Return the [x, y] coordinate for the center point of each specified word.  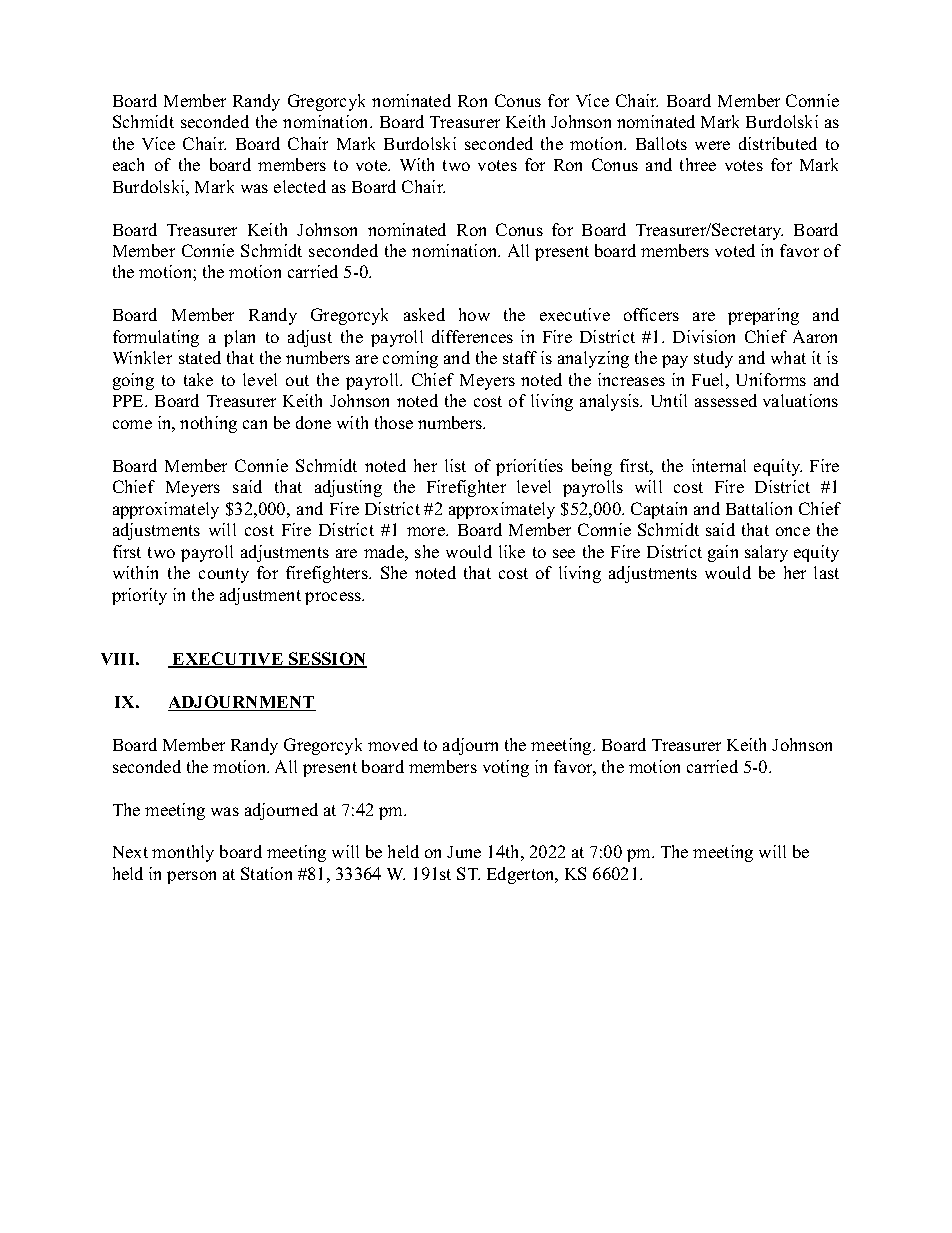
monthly [183, 853]
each [128, 164]
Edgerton [522, 875]
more [427, 531]
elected [300, 186]
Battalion [759, 508]
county [224, 575]
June [464, 852]
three [698, 164]
